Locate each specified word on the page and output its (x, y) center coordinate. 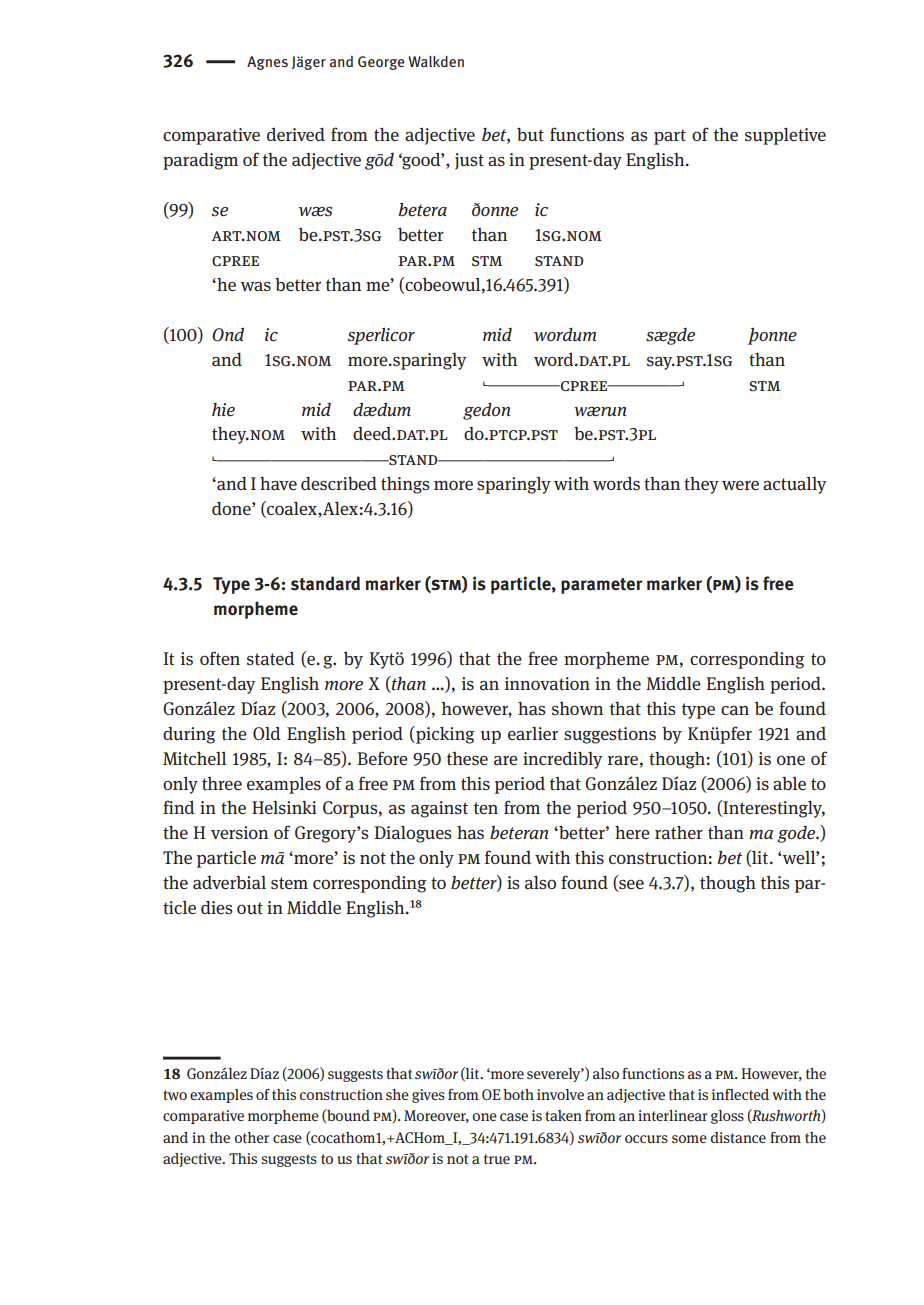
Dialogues (413, 834)
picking (444, 735)
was (255, 287)
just (469, 161)
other (252, 1137)
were (740, 485)
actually (794, 485)
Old (267, 733)
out (250, 908)
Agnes (267, 63)
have (278, 484)
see (630, 886)
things (405, 485)
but (530, 134)
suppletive (785, 136)
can (735, 711)
